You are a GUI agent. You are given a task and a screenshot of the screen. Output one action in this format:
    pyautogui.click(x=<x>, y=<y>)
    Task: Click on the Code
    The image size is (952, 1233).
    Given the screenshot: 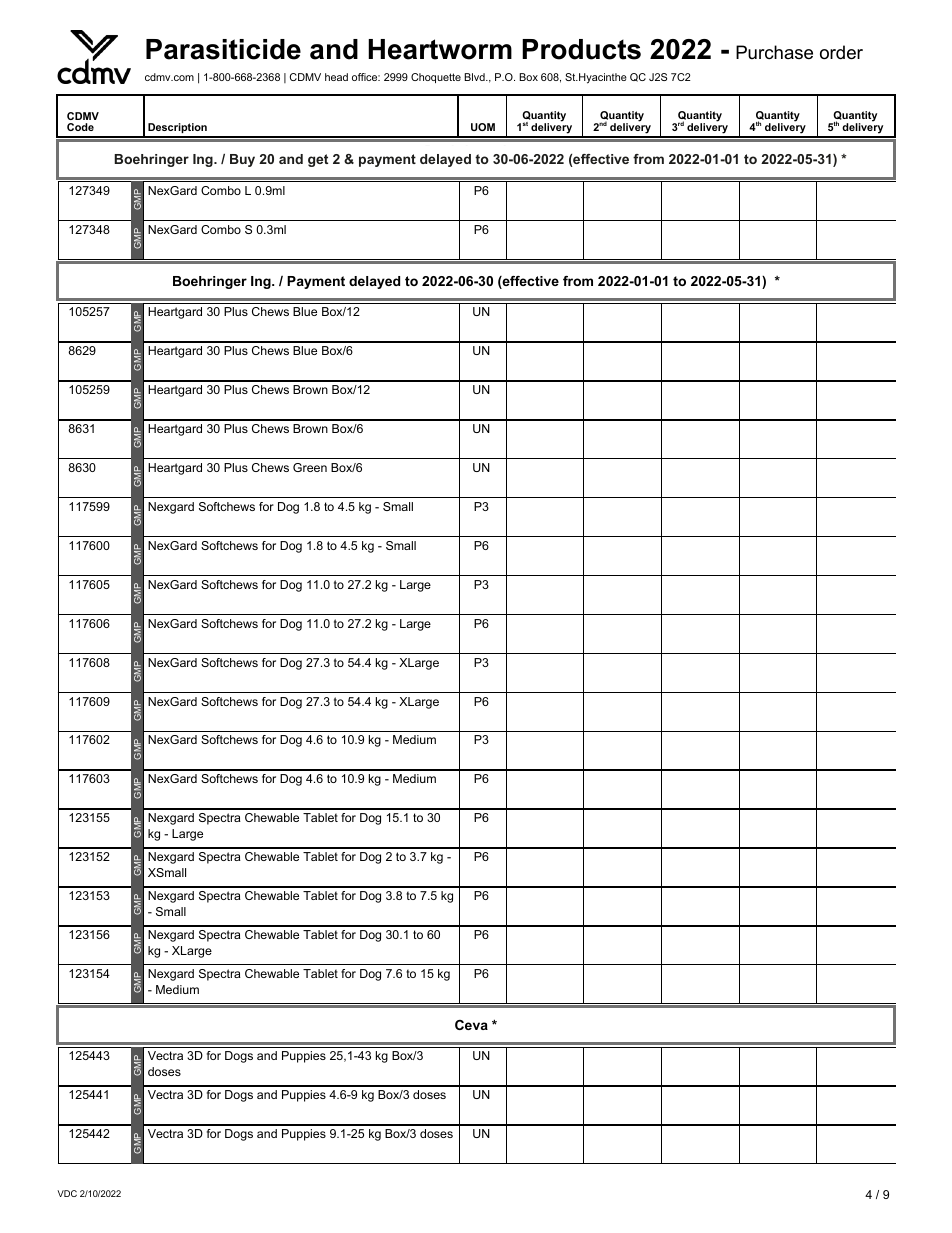 What is the action you would take?
    pyautogui.click(x=80, y=127)
